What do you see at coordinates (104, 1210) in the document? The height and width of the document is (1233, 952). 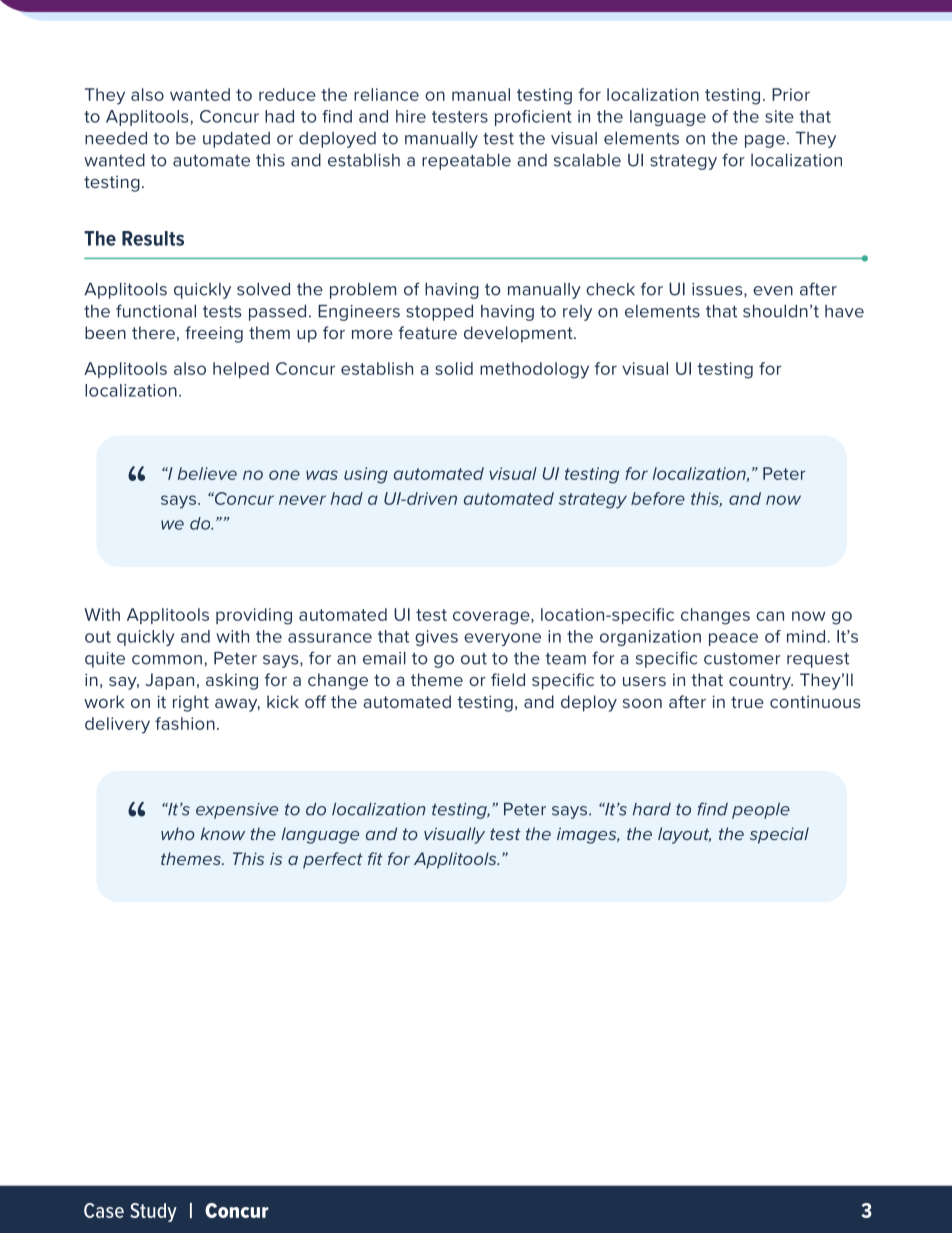 I see `Case` at bounding box center [104, 1210].
